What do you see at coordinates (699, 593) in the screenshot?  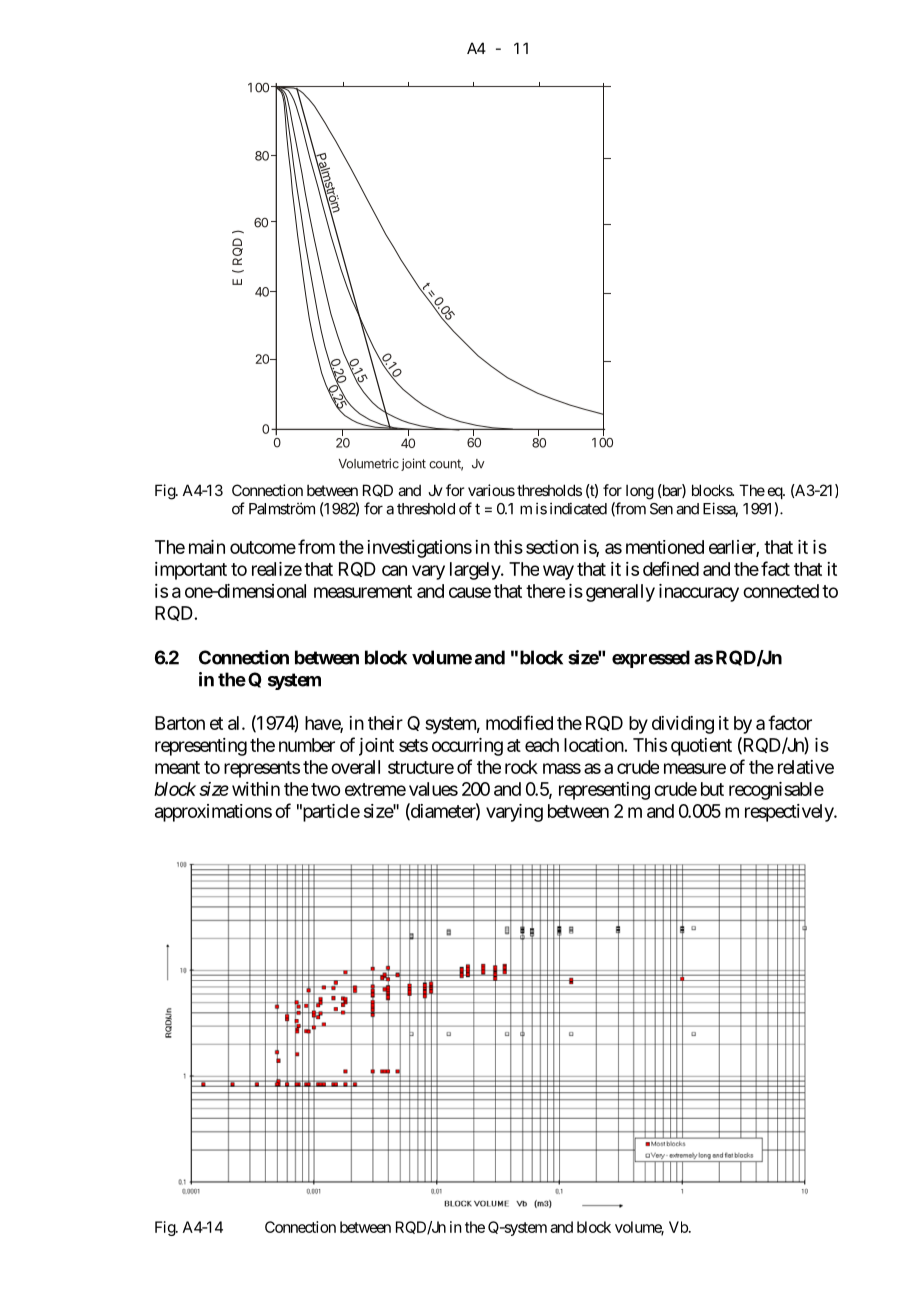 I see `inaccuracy` at bounding box center [699, 593].
